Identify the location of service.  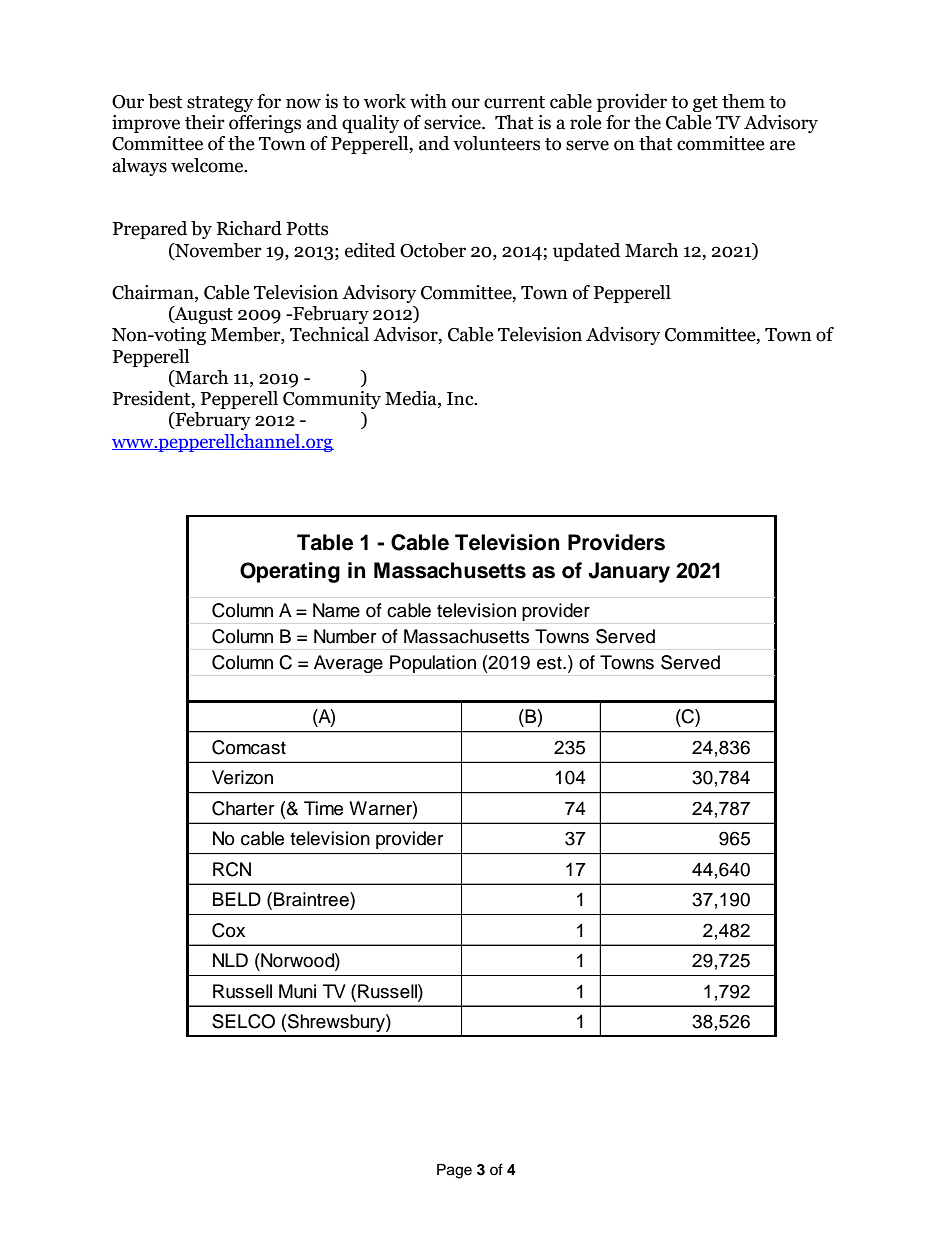
(453, 122).
